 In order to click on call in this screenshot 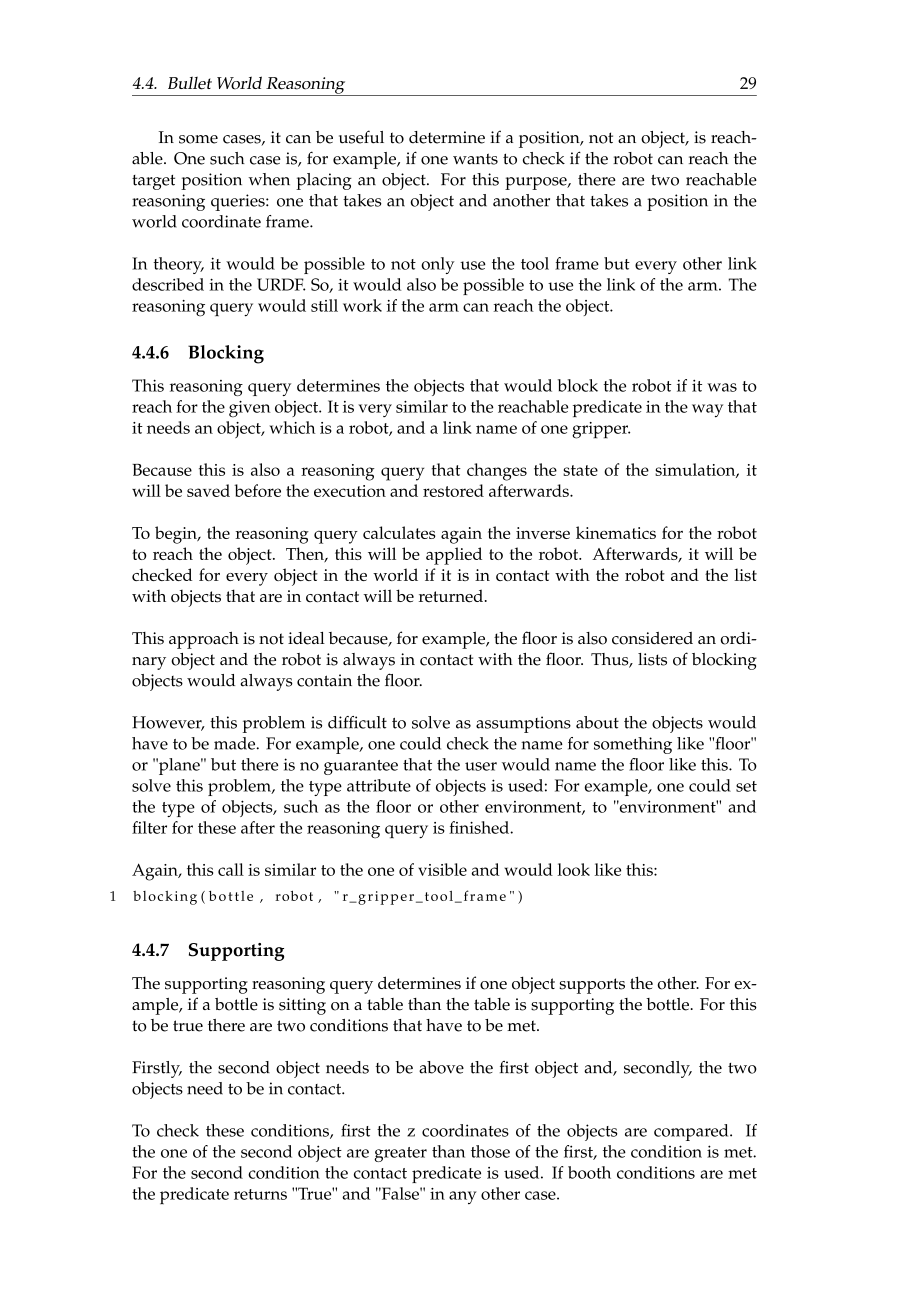, I will do `click(231, 869)`.
